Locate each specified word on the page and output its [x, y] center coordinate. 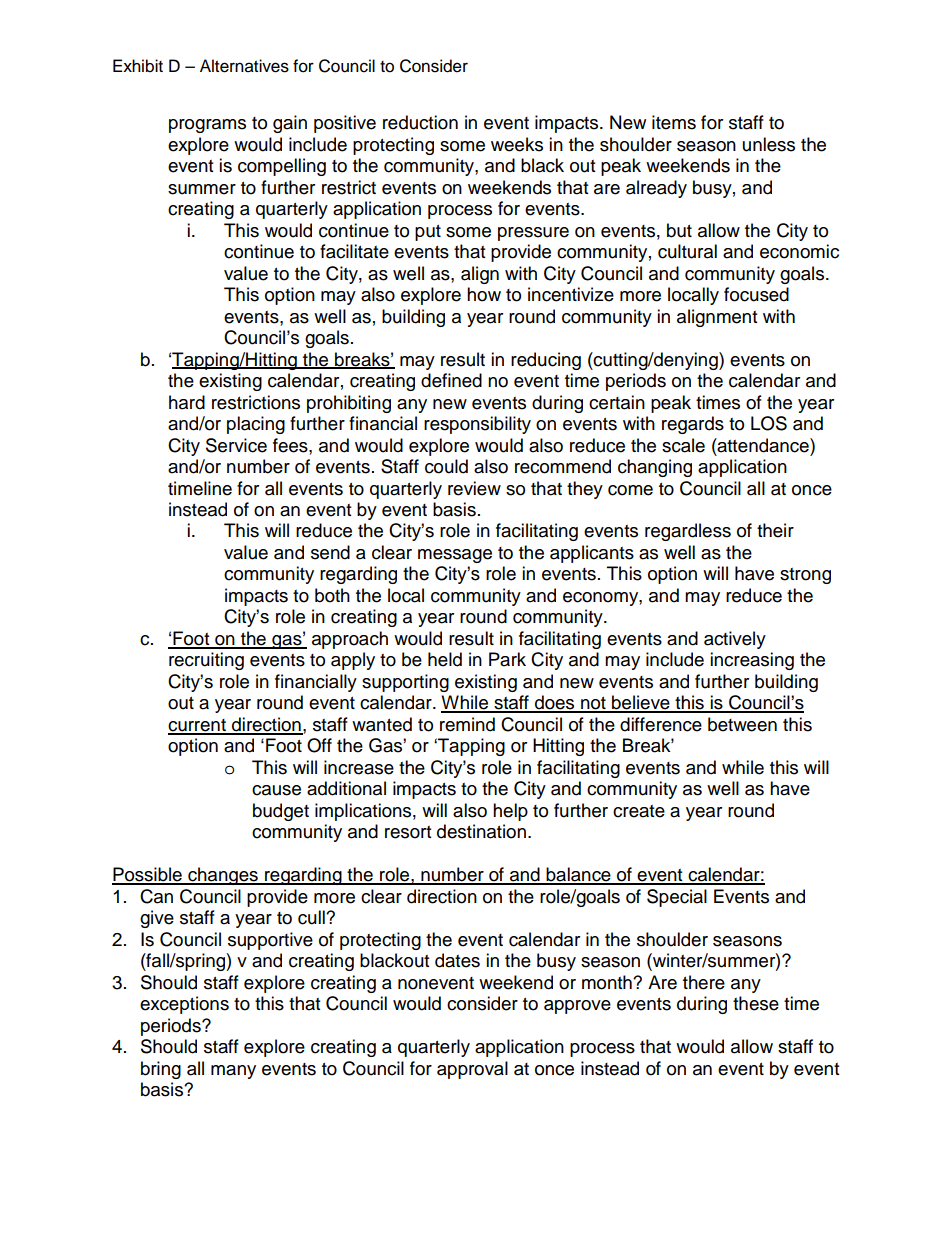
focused [756, 294]
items [674, 122]
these [756, 1003]
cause [276, 790]
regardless [688, 532]
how [484, 294]
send [330, 552]
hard [187, 402]
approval [472, 1070]
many [233, 1072]
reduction [420, 122]
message [455, 556]
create [639, 811]
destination [481, 831]
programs [207, 126]
